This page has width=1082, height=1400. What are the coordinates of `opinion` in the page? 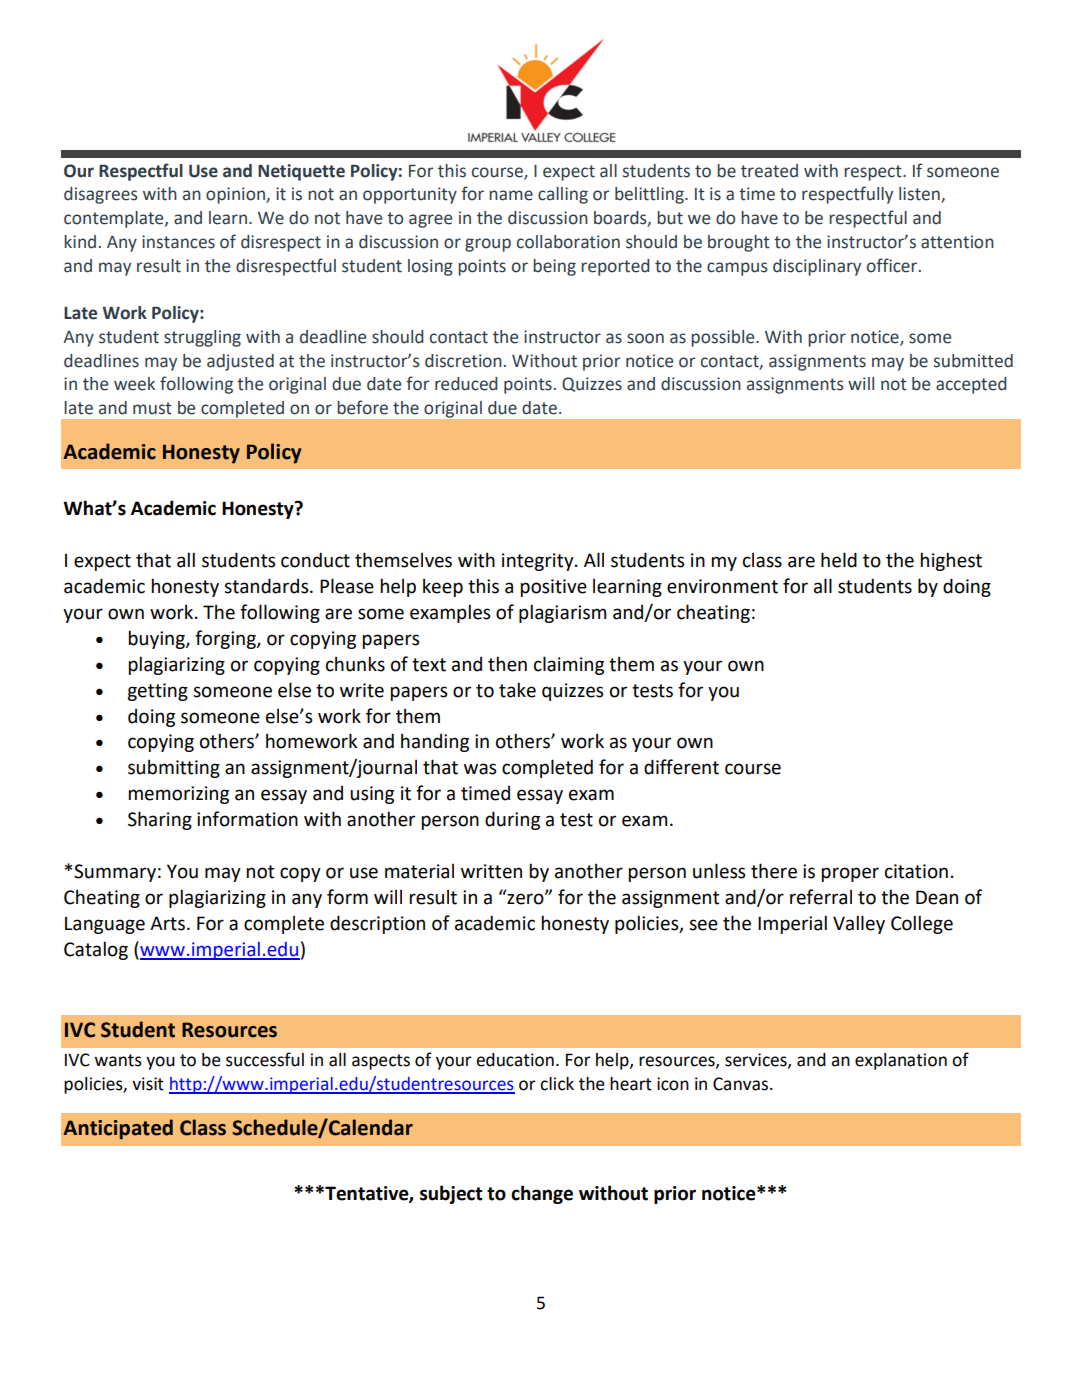 It's located at (236, 195).
